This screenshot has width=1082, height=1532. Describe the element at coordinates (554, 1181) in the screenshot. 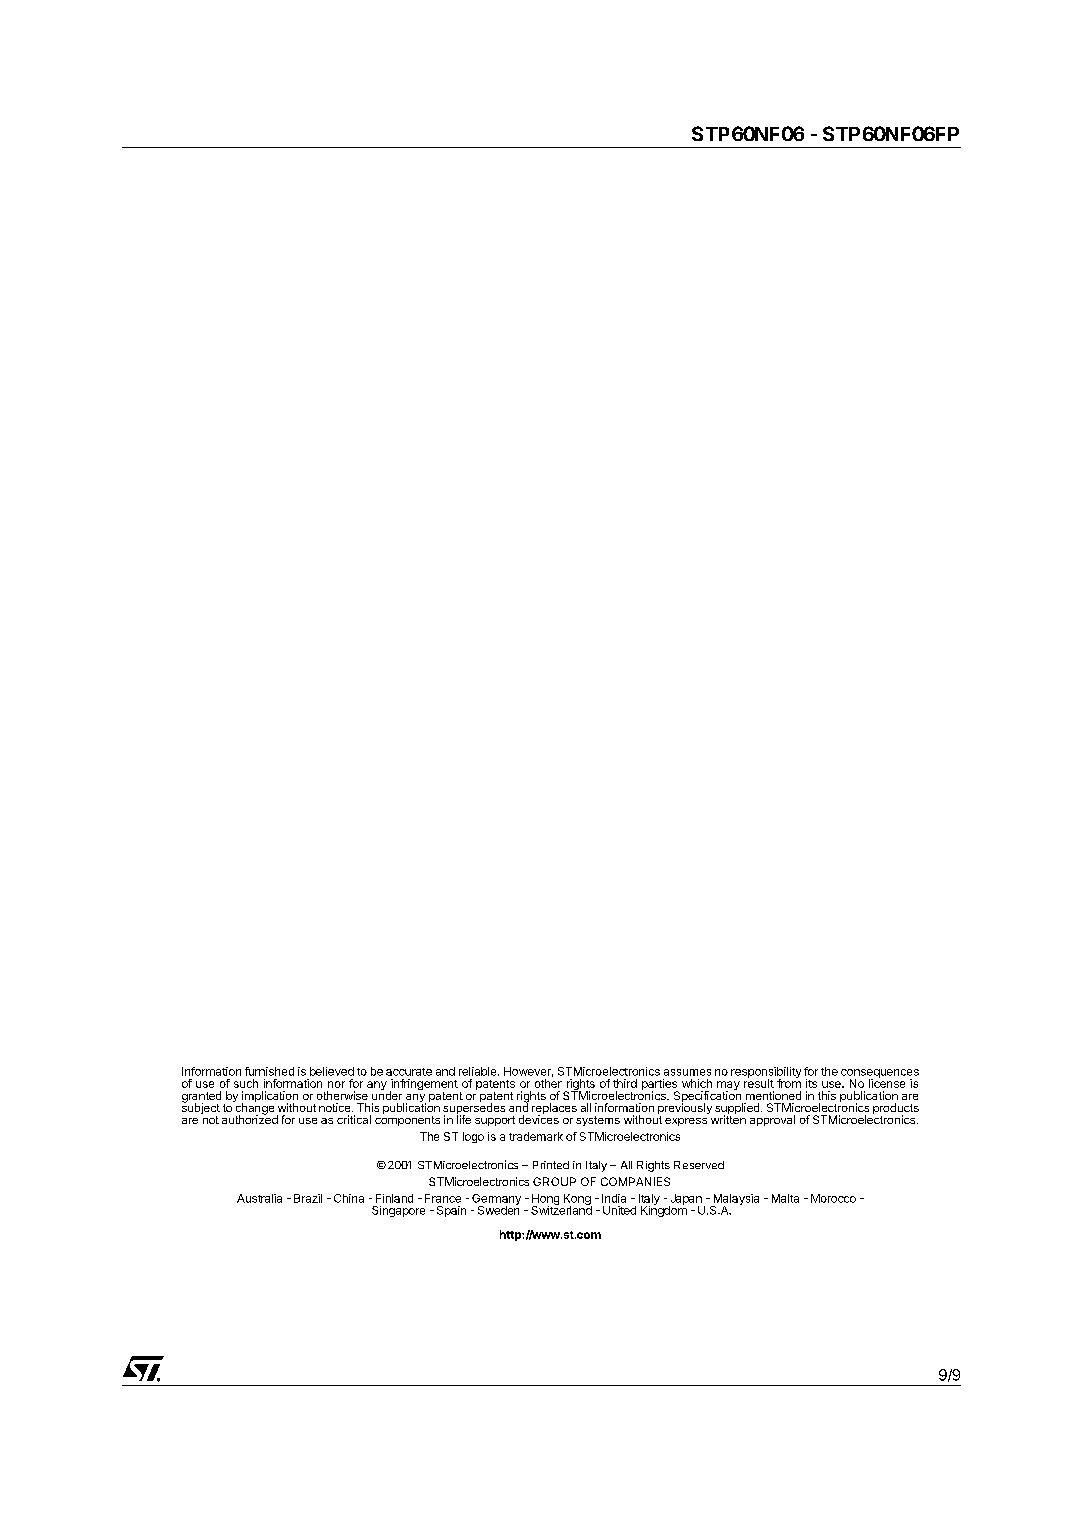

I see `GROUP` at that location.
